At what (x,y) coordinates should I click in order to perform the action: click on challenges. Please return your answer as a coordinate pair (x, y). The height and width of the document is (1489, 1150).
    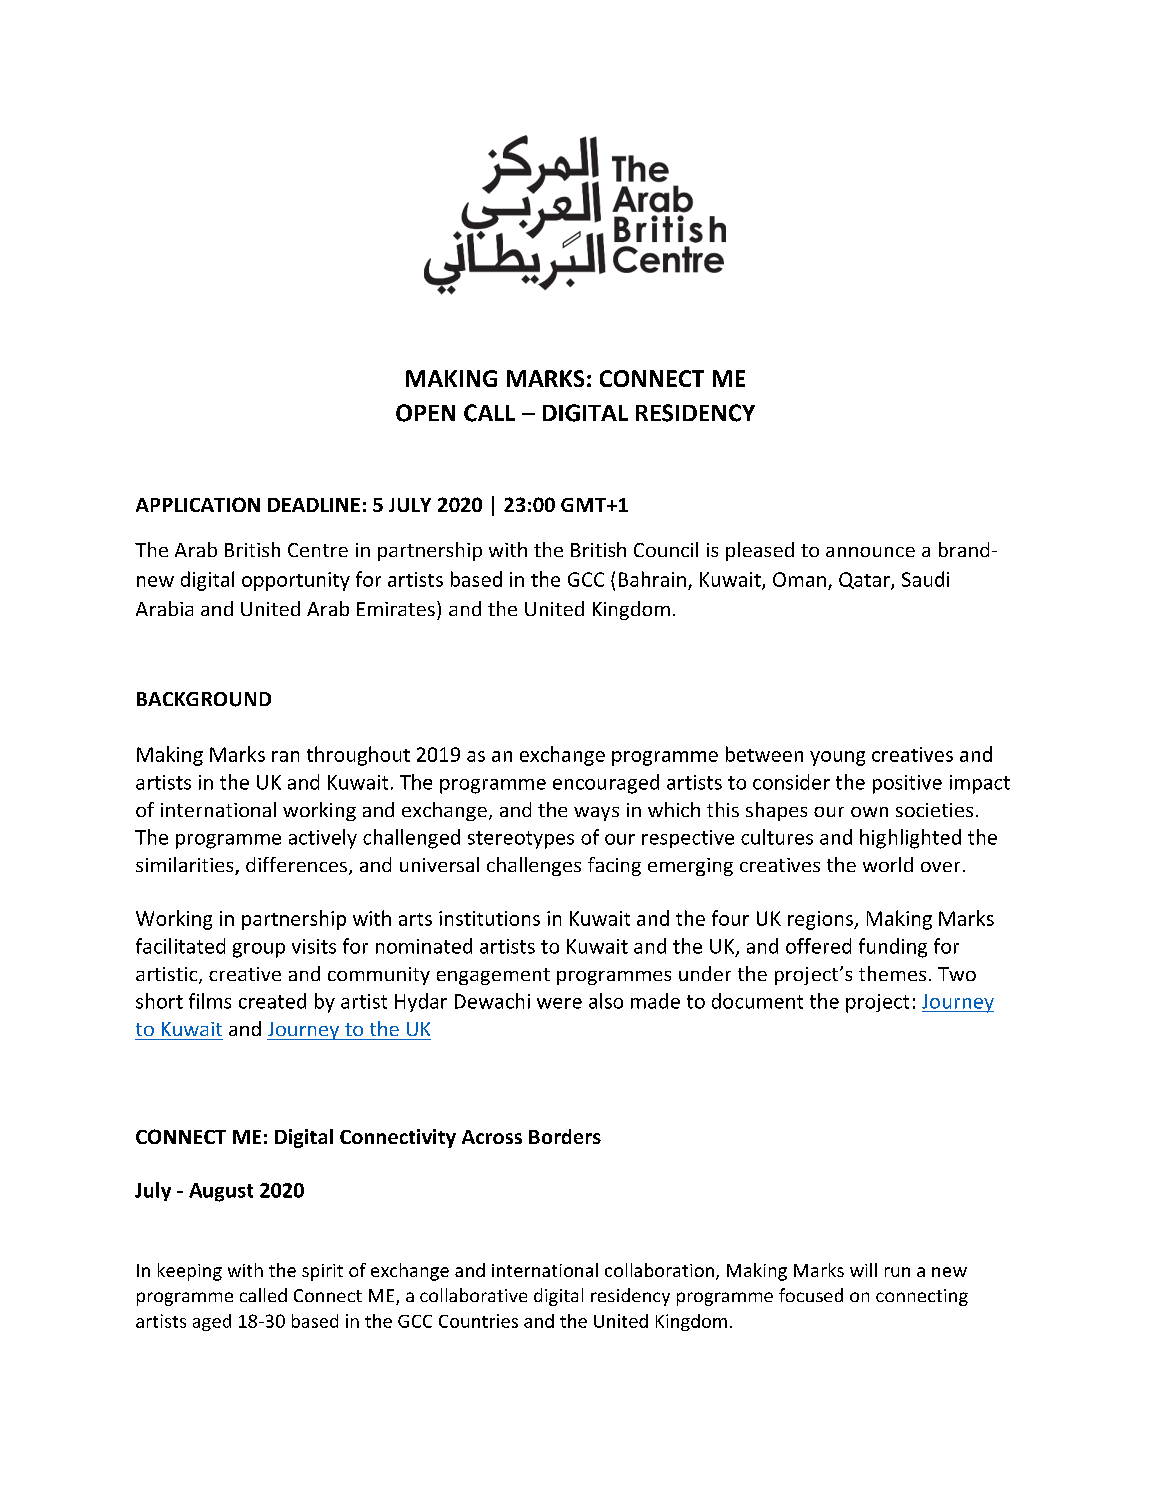
    Looking at the image, I should click on (534, 866).
